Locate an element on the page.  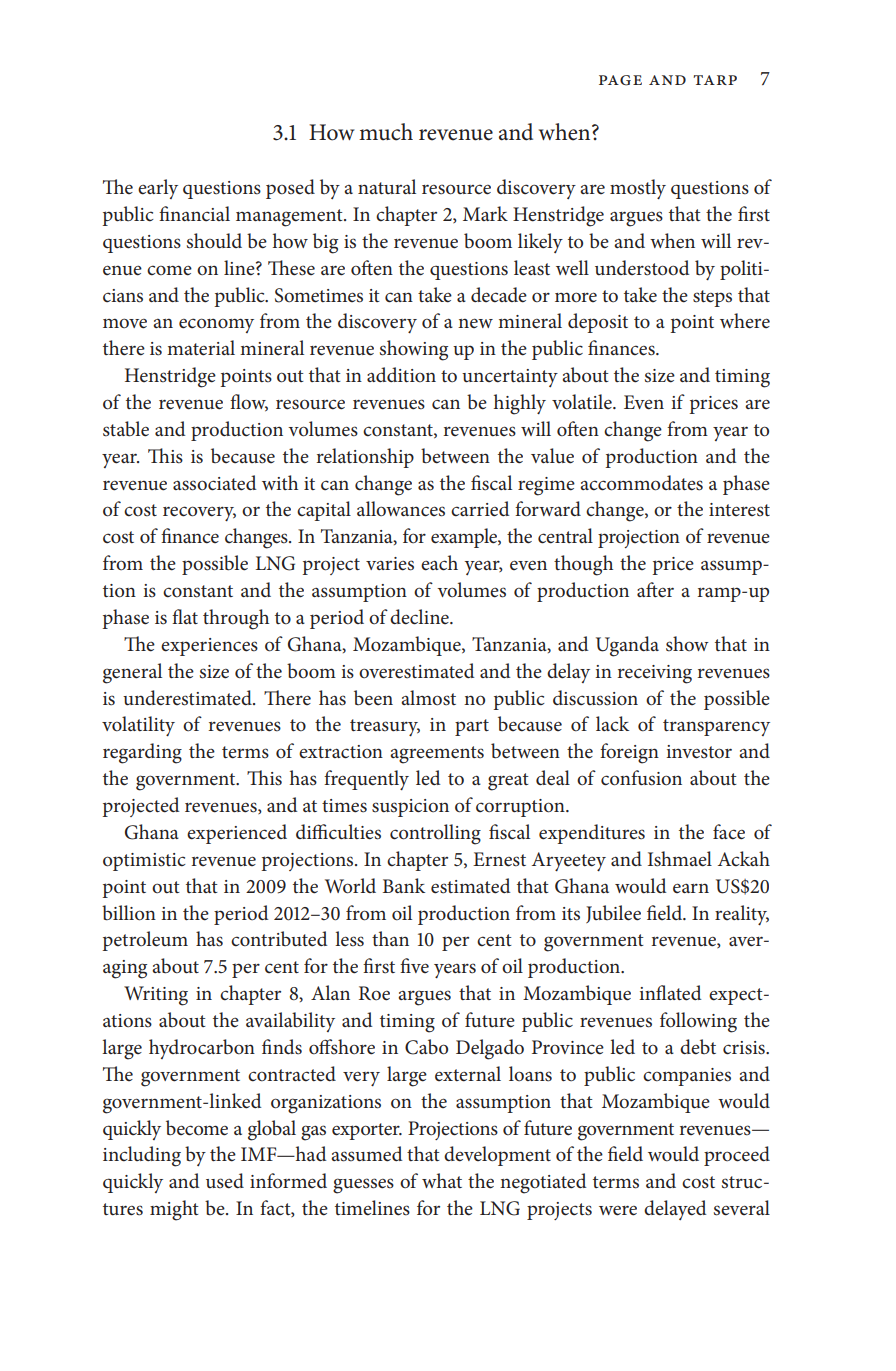
what is located at coordinates (442, 1180).
